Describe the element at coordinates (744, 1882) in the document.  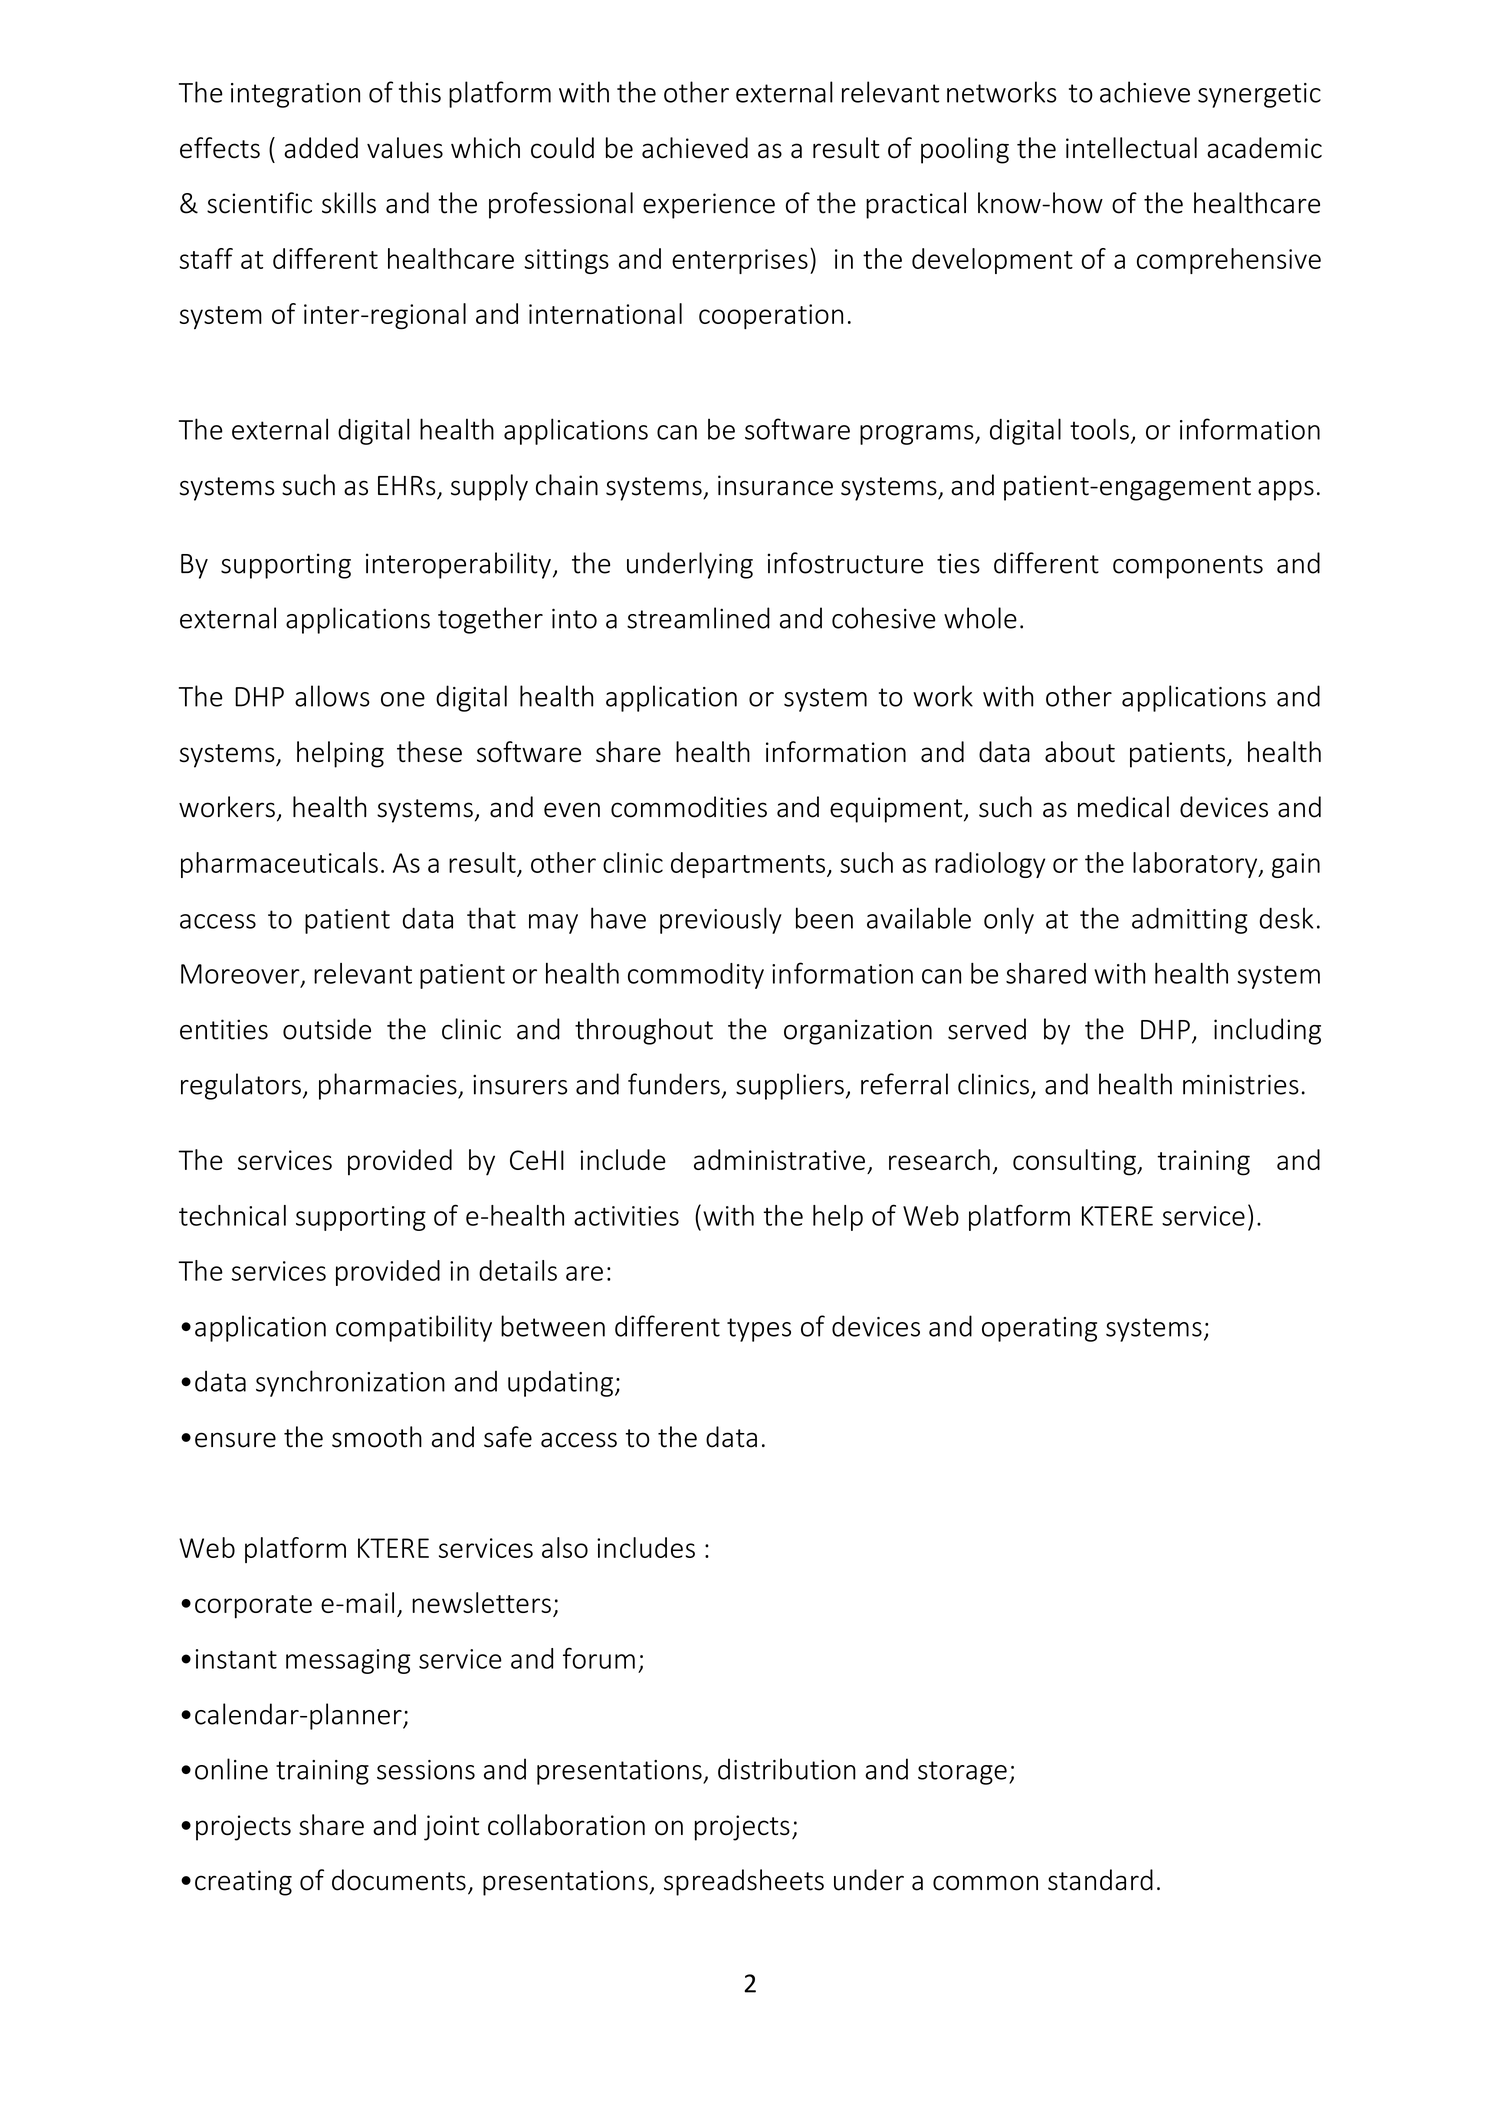
I see `spreadsheets` at that location.
